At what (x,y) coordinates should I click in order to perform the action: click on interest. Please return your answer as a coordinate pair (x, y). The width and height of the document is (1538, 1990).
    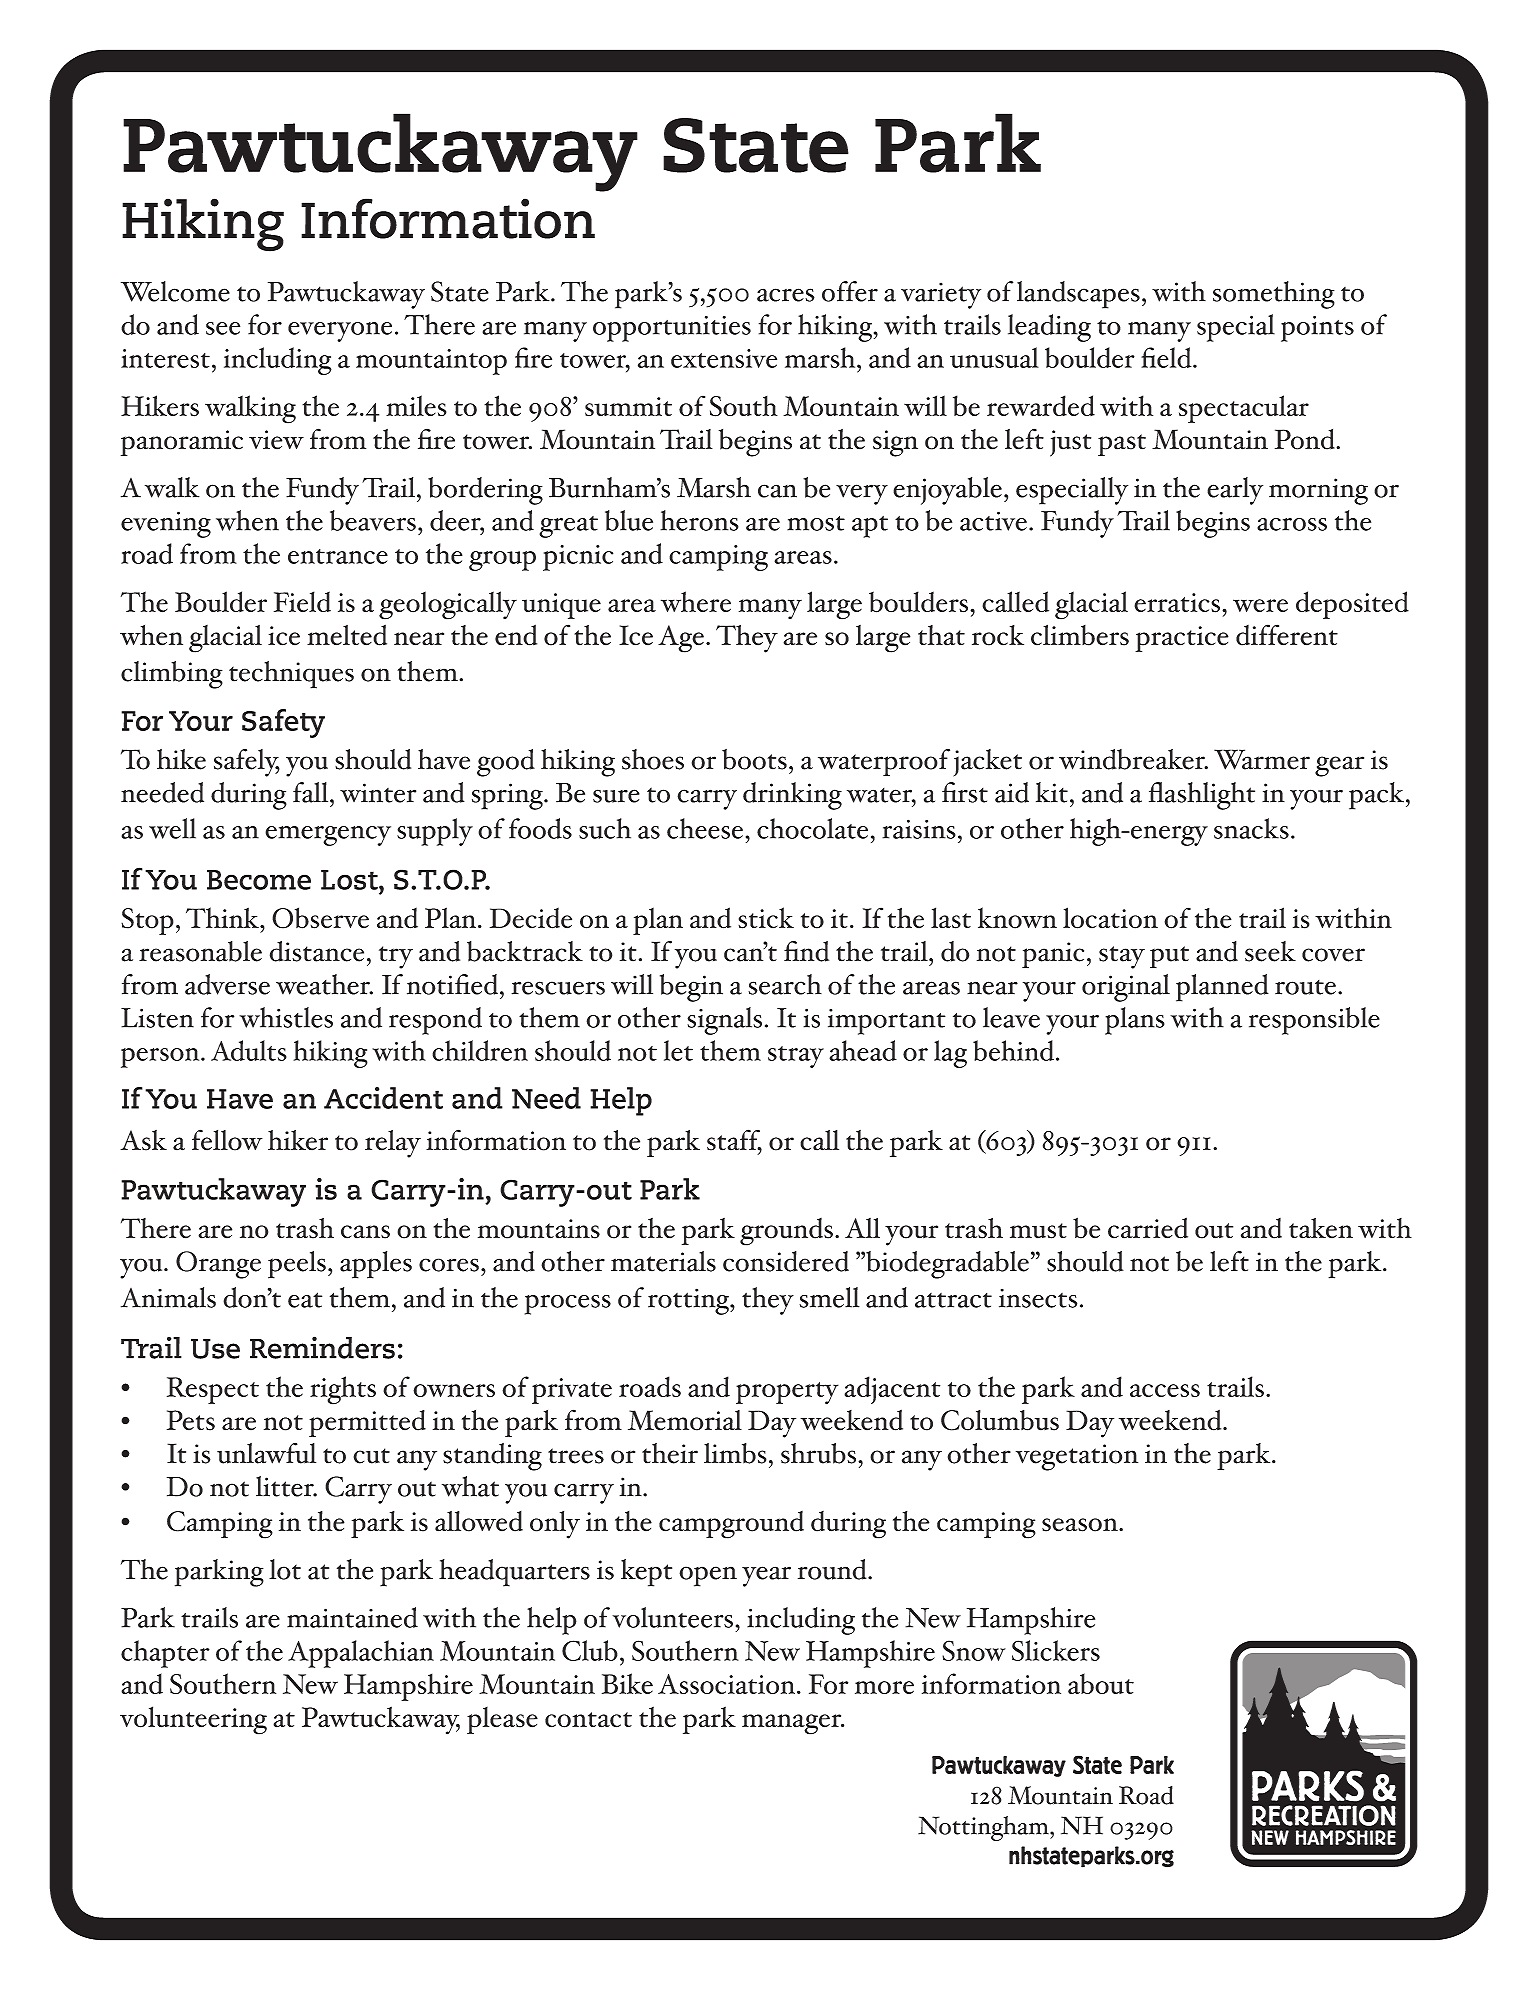
    Looking at the image, I should click on (165, 358).
